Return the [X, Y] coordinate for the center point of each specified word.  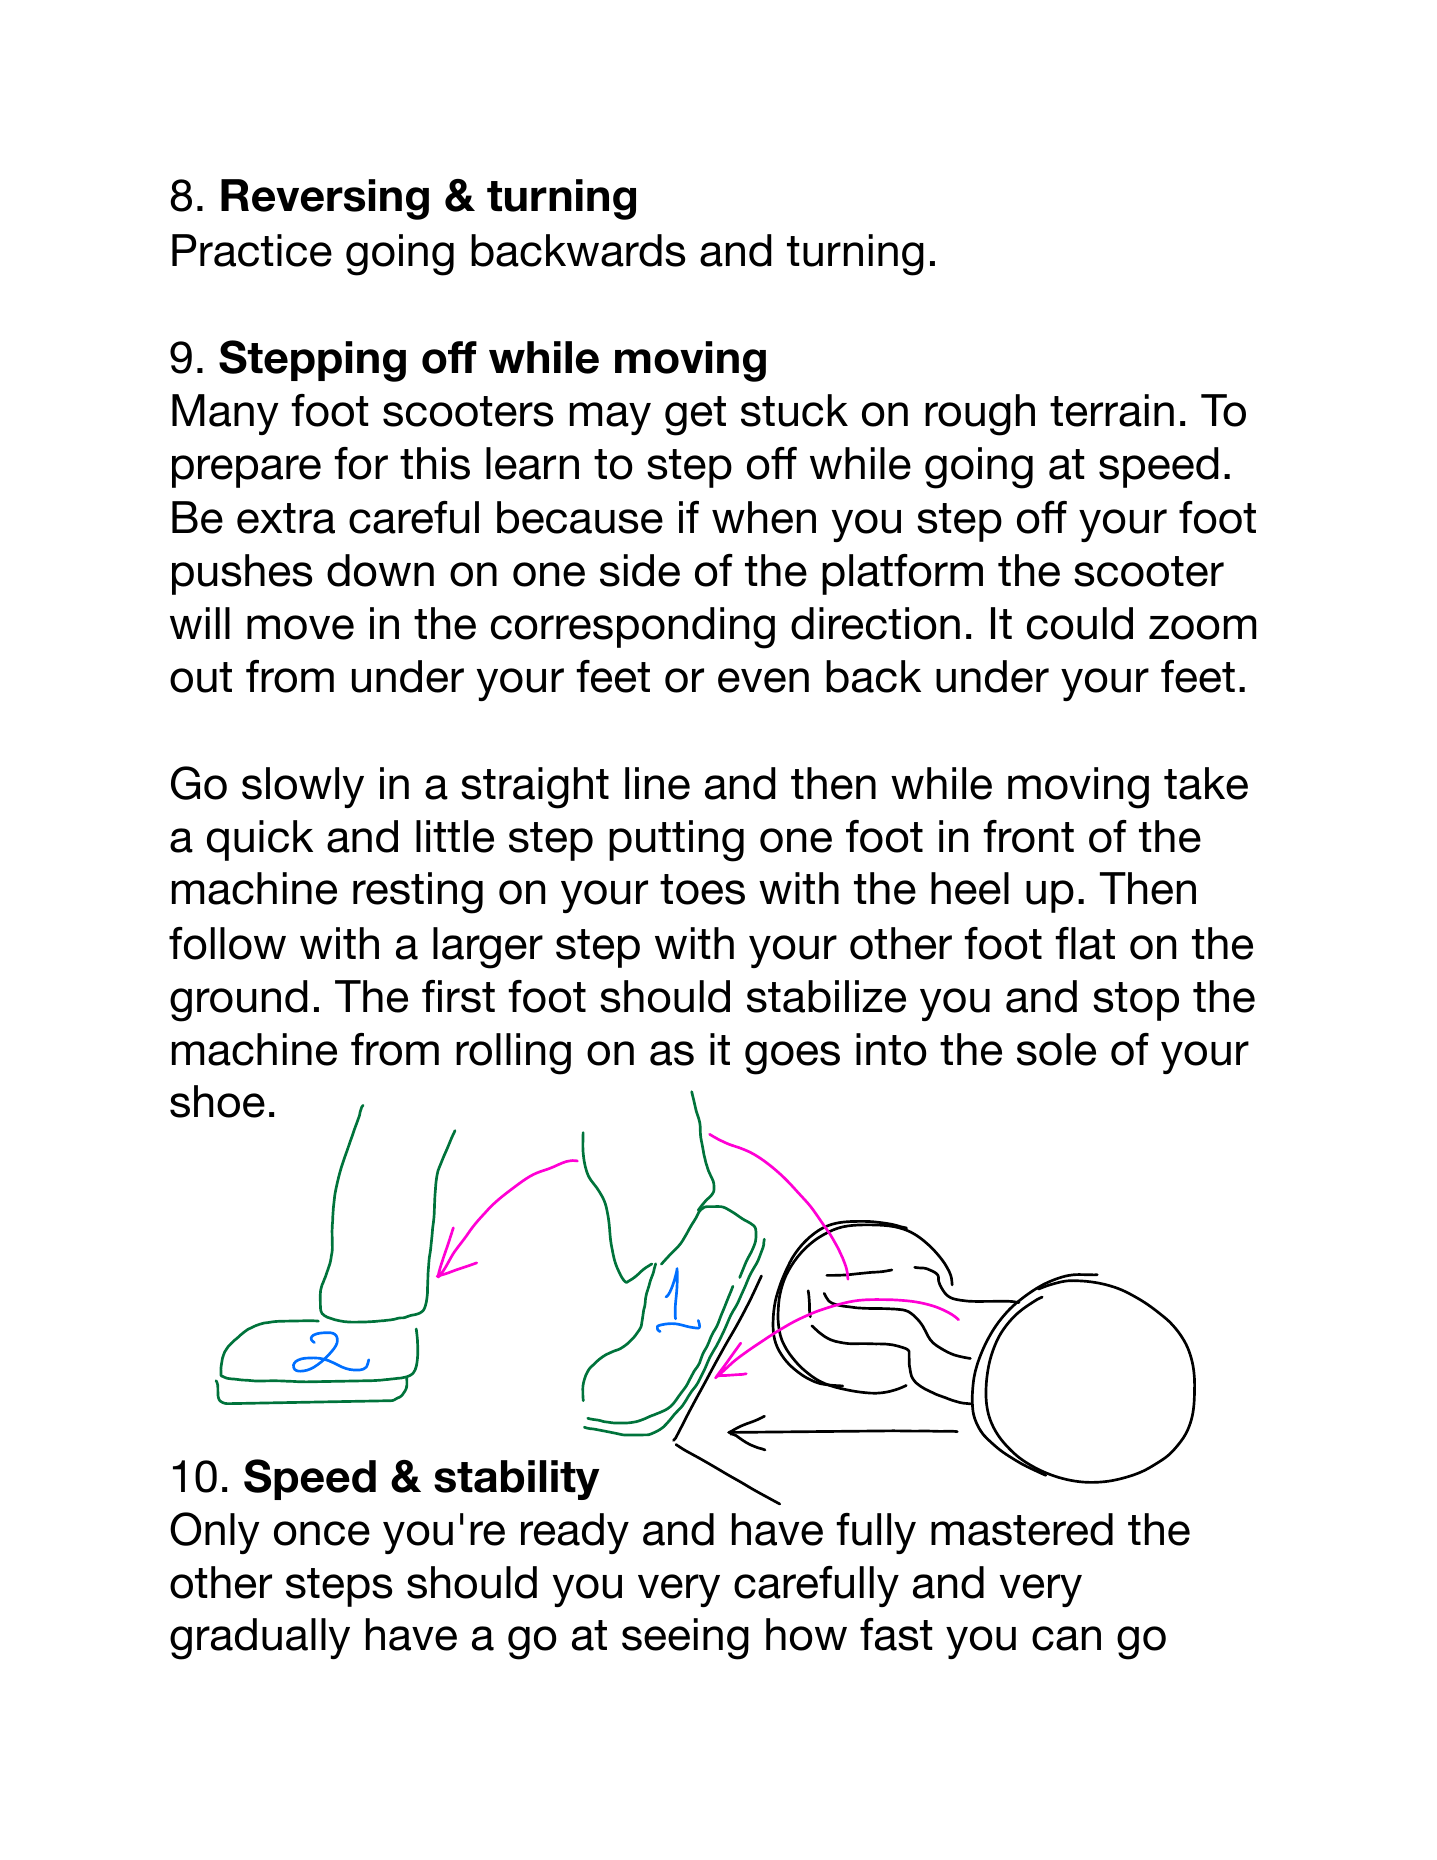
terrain [1112, 410]
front [1028, 836]
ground [239, 1001]
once [322, 1533]
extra [286, 518]
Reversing [325, 199]
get [695, 416]
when [764, 517]
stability [517, 1480]
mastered [1022, 1529]
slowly [303, 787]
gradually [260, 1639]
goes [792, 1058]
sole [1056, 1049]
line [657, 783]
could [1080, 623]
